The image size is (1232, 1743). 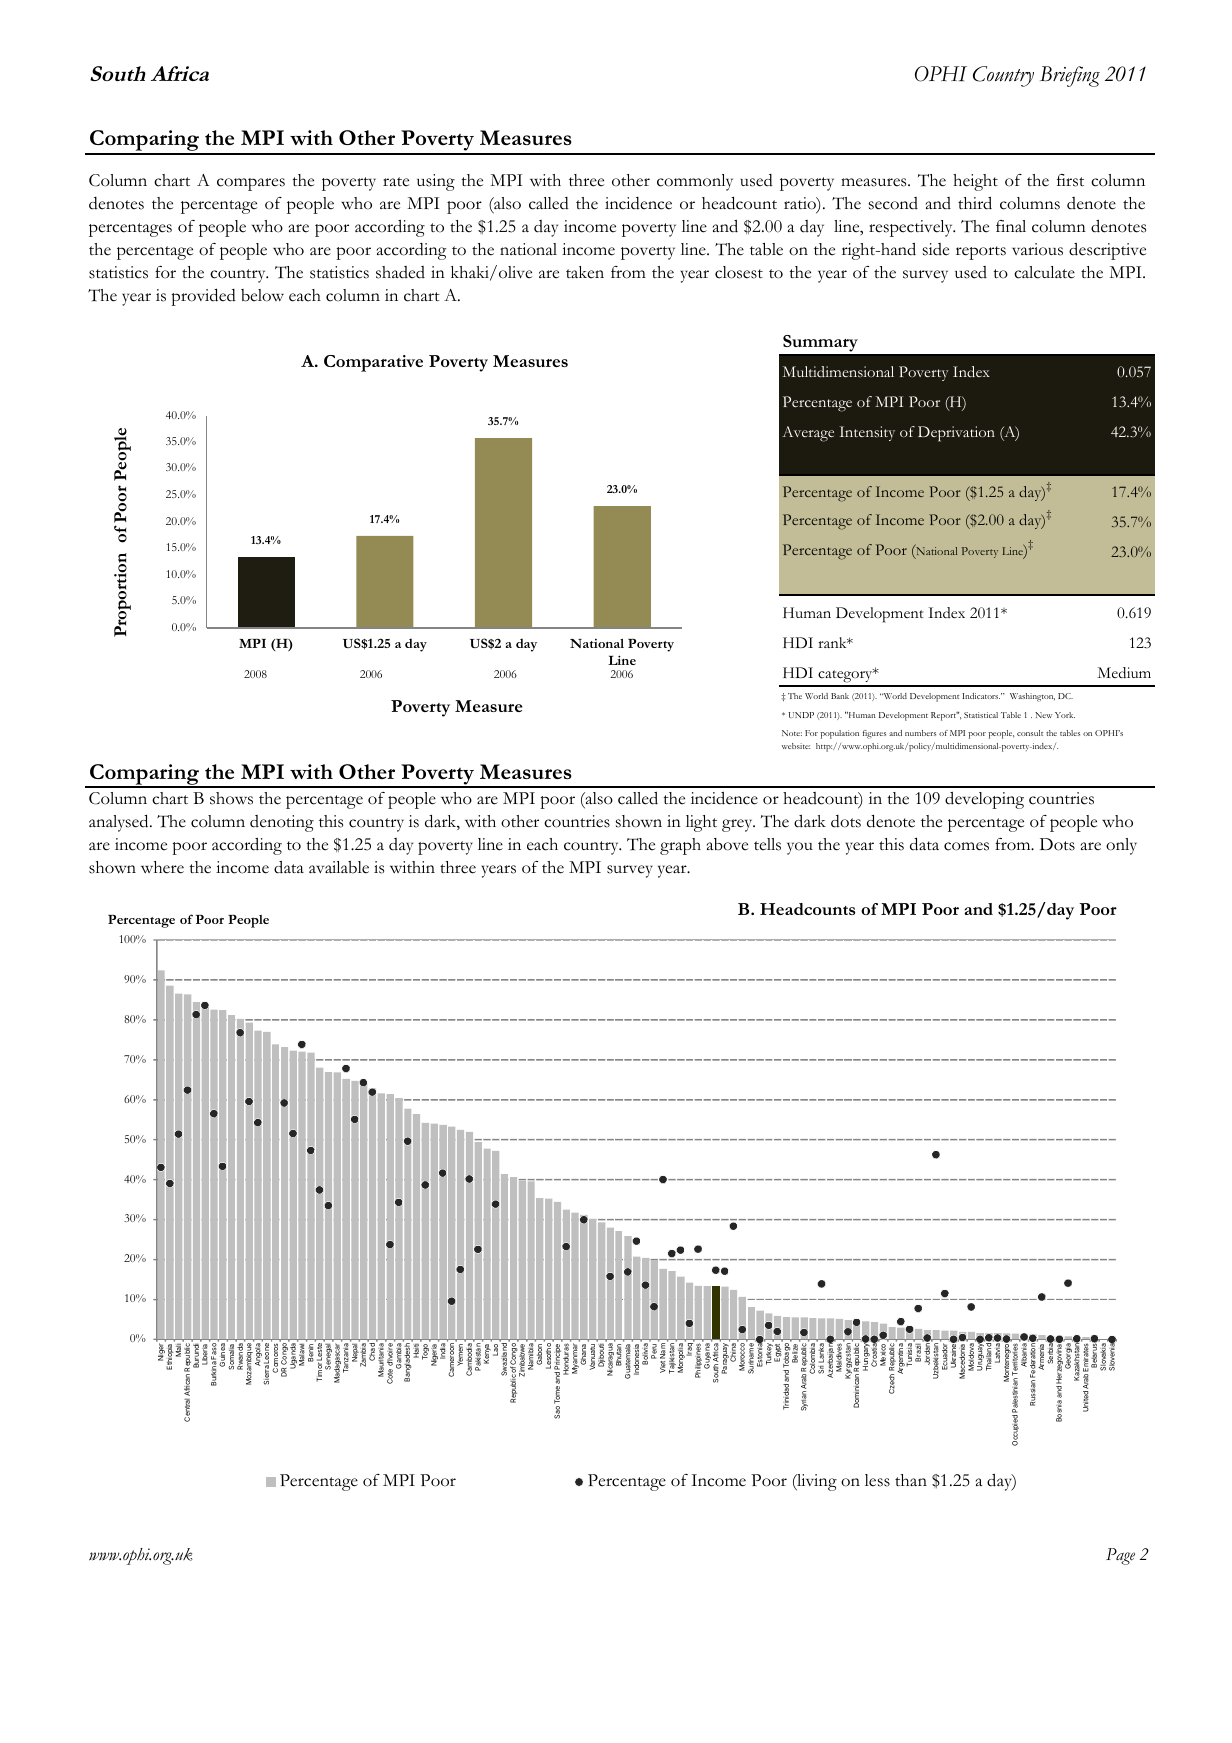 I want to click on graph, so click(x=680, y=846).
